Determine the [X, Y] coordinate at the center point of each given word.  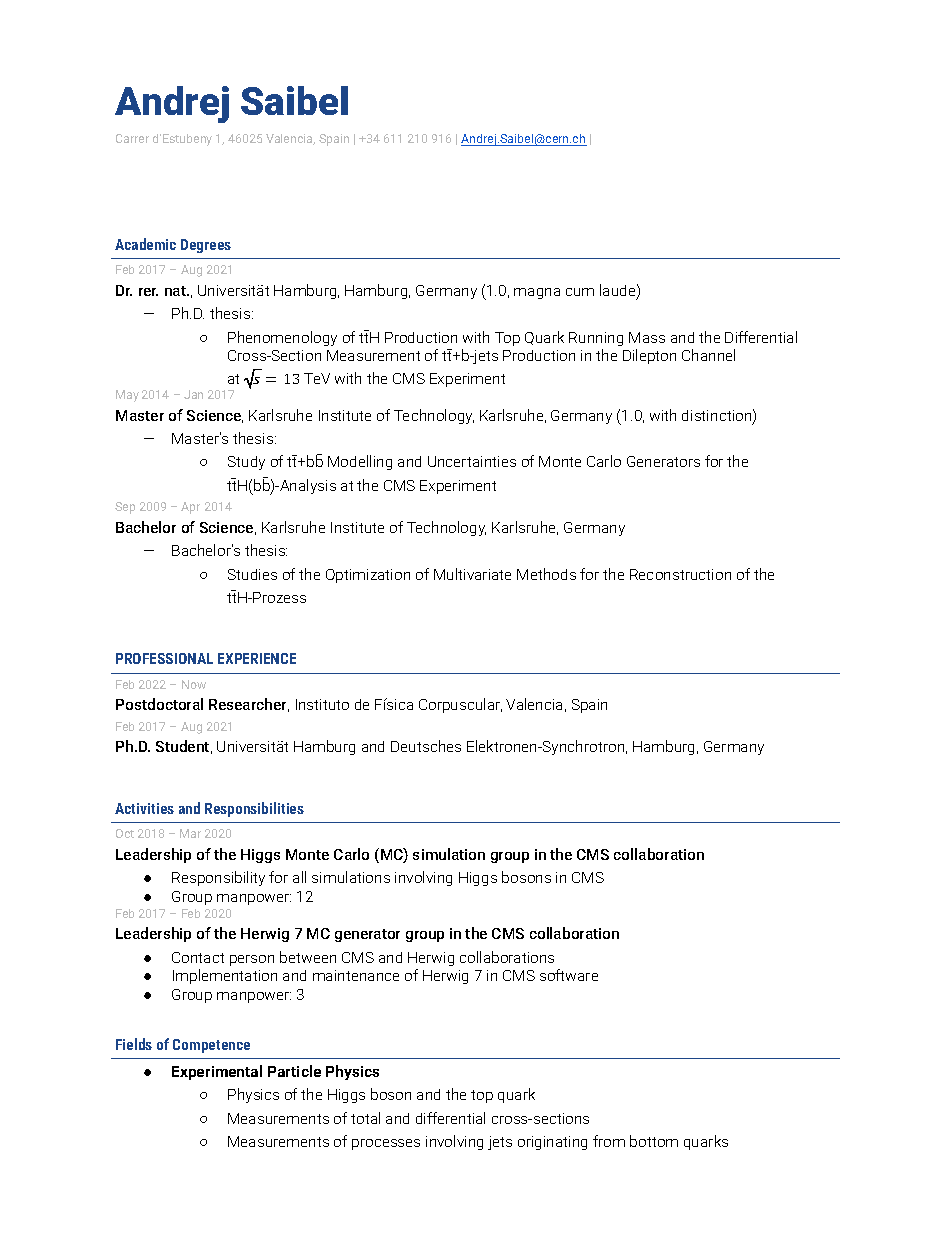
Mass [647, 337]
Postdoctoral [159, 704]
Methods [546, 574]
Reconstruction [680, 574]
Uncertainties [472, 461]
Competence [211, 1046]
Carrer [132, 138]
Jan [193, 394]
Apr [190, 508]
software [569, 975]
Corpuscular [460, 705]
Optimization [368, 576]
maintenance [356, 975]
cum [580, 292]
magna [537, 293]
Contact [198, 957]
